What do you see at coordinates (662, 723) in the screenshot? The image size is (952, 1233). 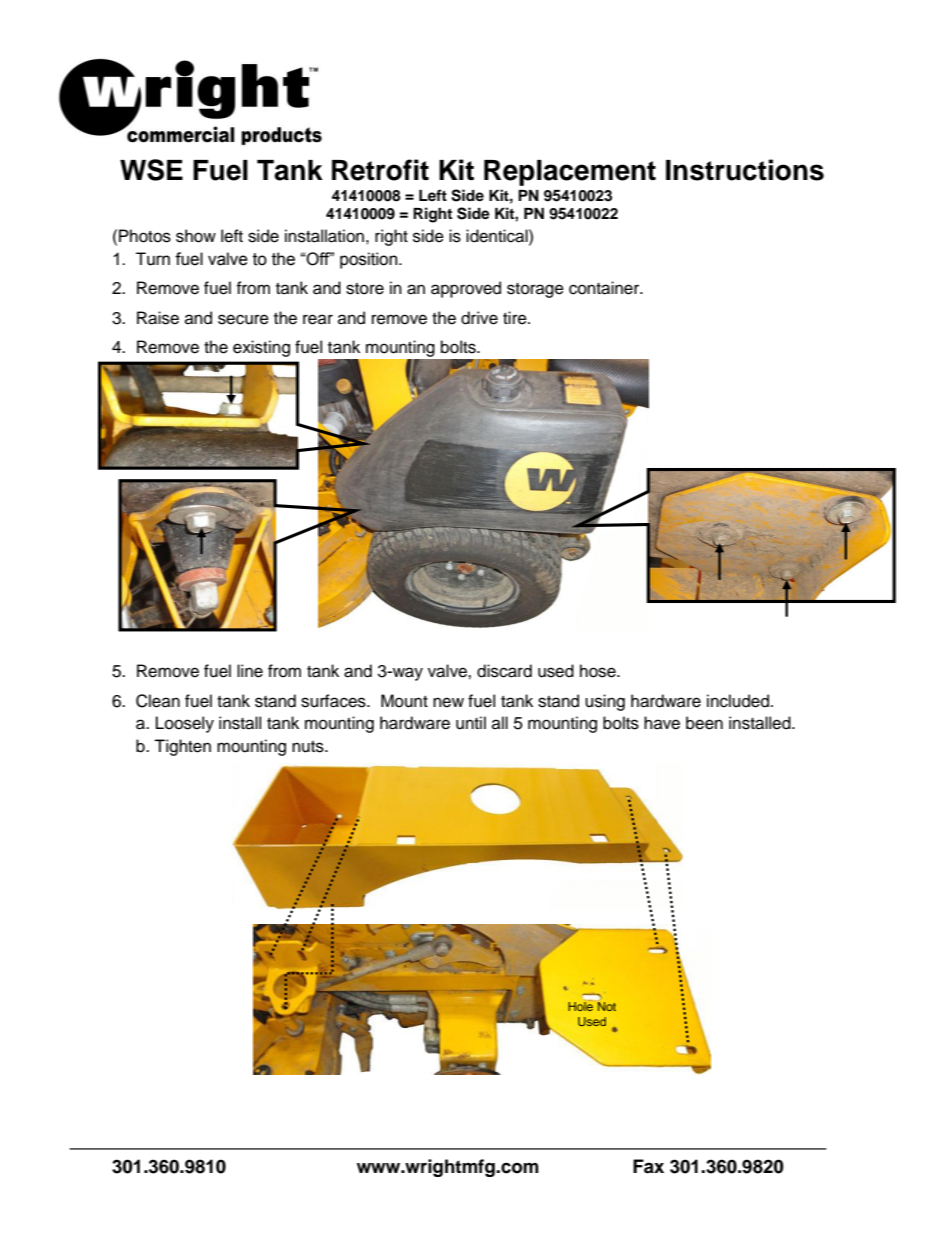 I see `have` at bounding box center [662, 723].
